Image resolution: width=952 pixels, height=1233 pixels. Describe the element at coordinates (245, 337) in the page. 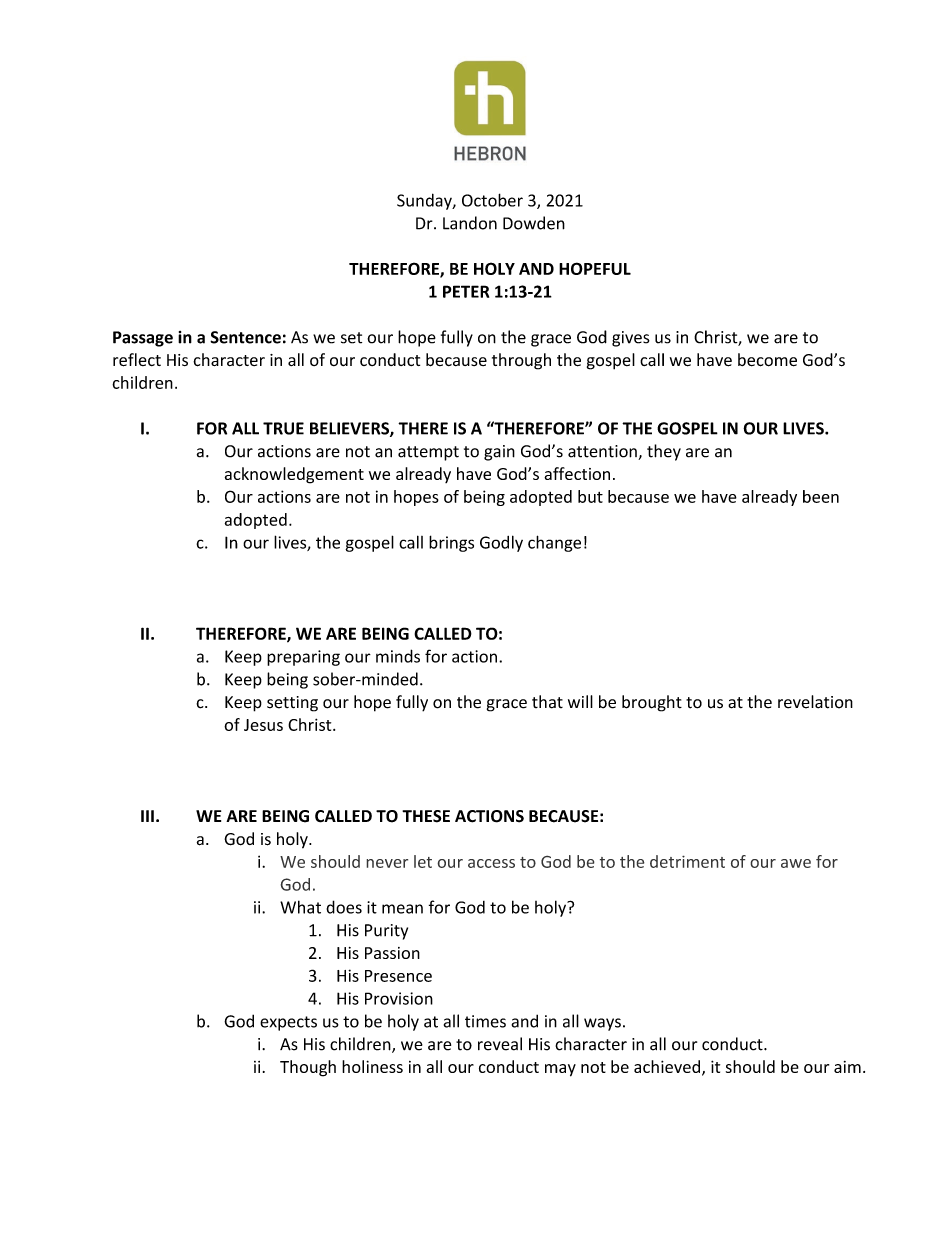

I see `Sentence` at that location.
